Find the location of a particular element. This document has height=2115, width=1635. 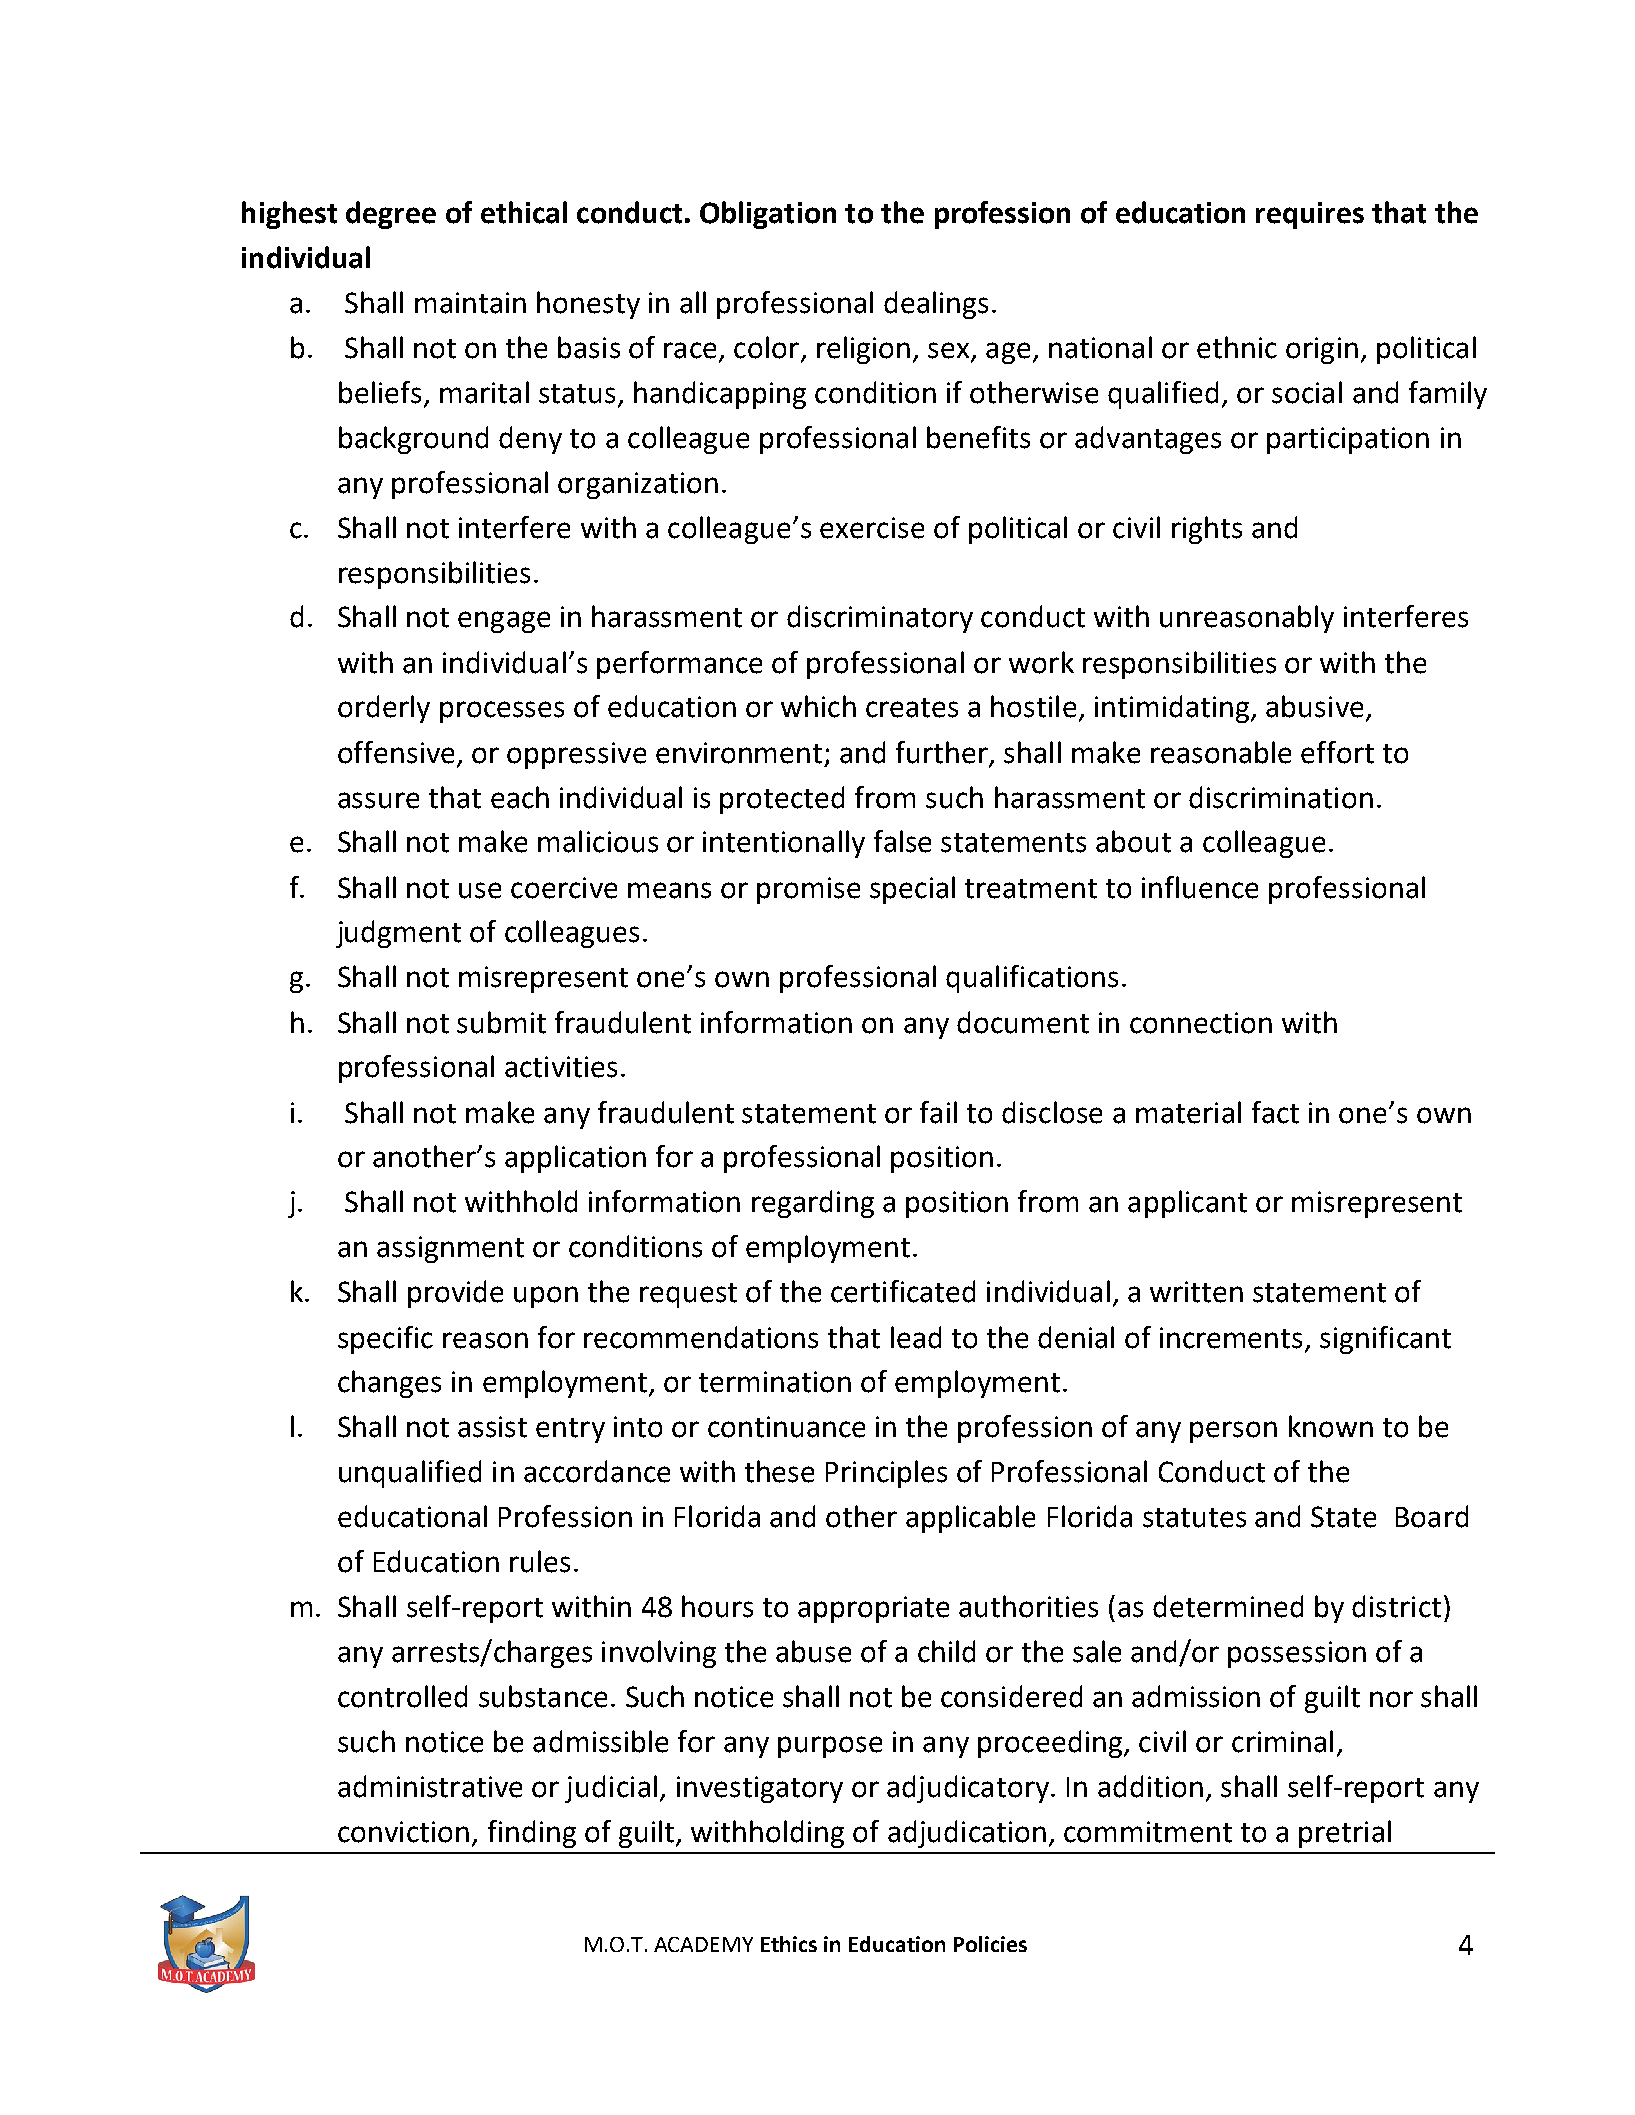

orderly is located at coordinates (384, 709).
